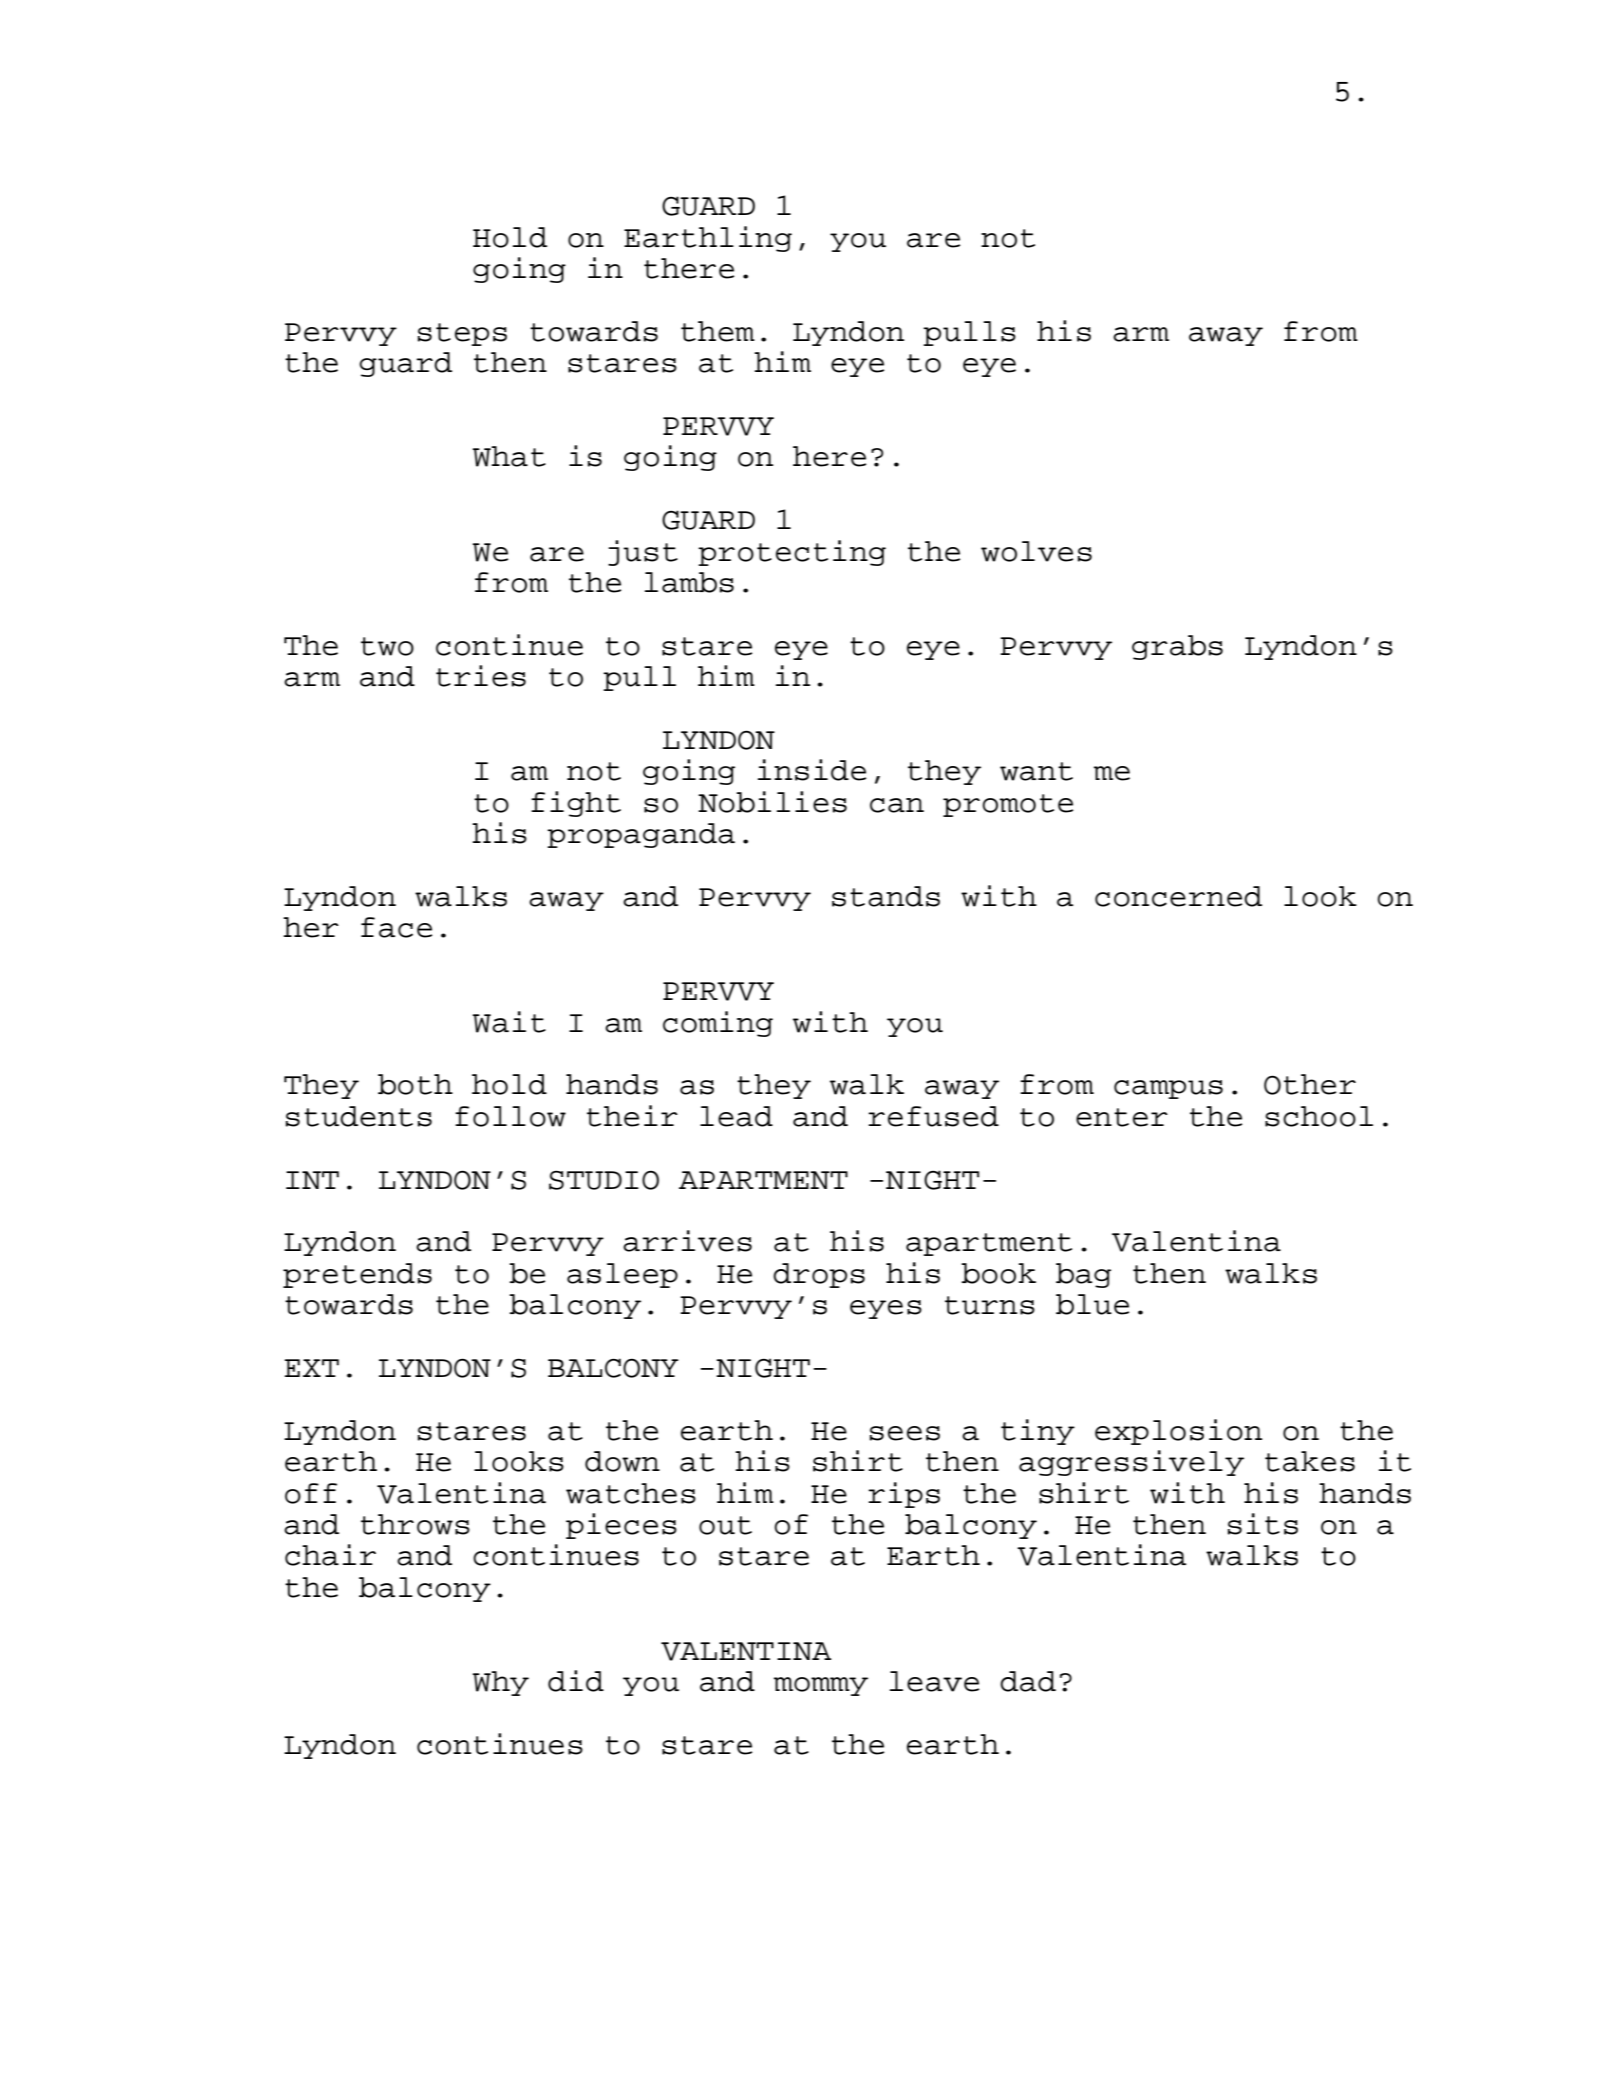 The width and height of the document is (1607, 2080). Describe the element at coordinates (357, 1275) in the document. I see `pretends` at that location.
